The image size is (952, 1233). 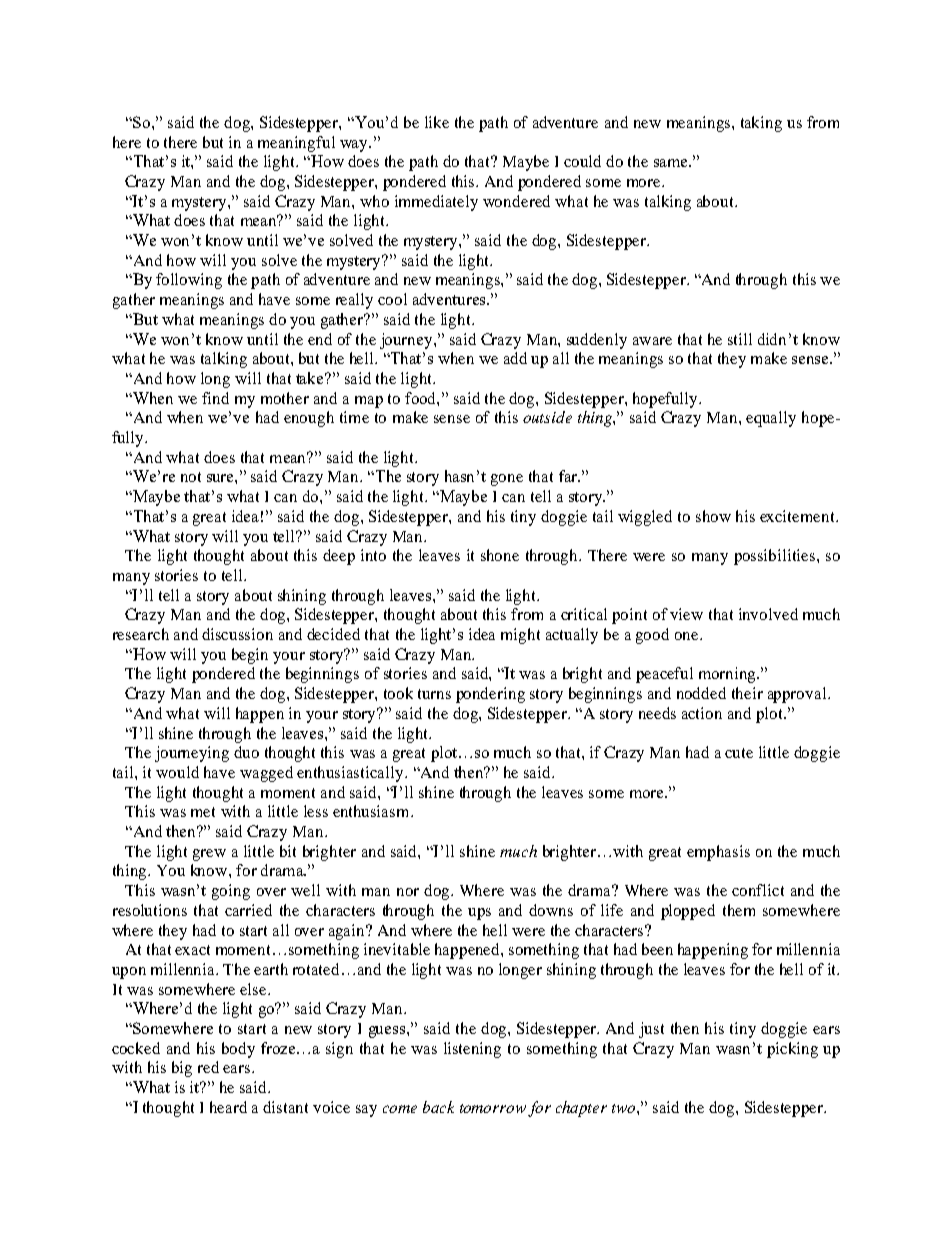 What do you see at coordinates (408, 892) in the page?
I see `nor` at bounding box center [408, 892].
